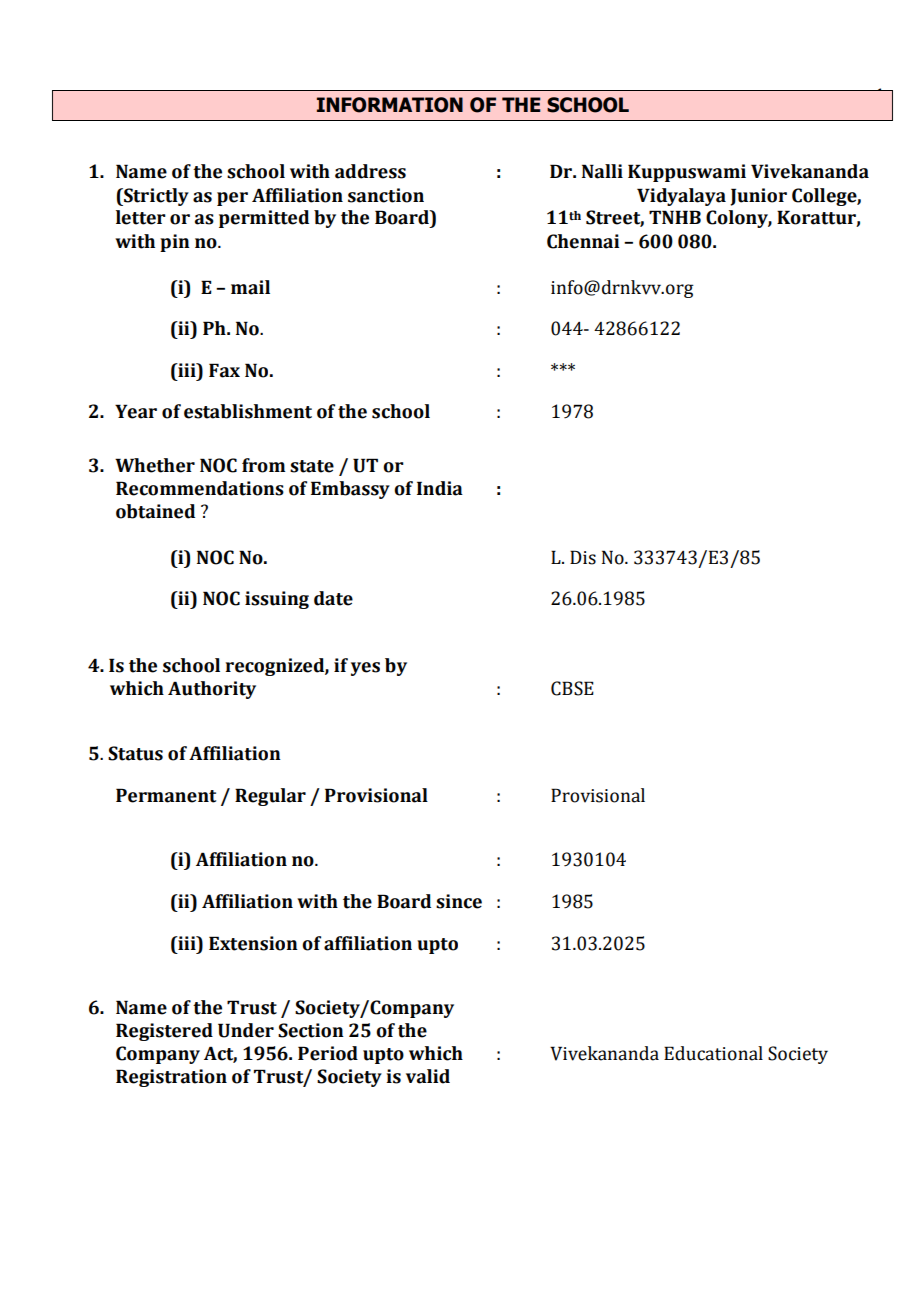 The width and height of the screenshot is (924, 1308). What do you see at coordinates (572, 688) in the screenshot?
I see `CBSE` at bounding box center [572, 688].
